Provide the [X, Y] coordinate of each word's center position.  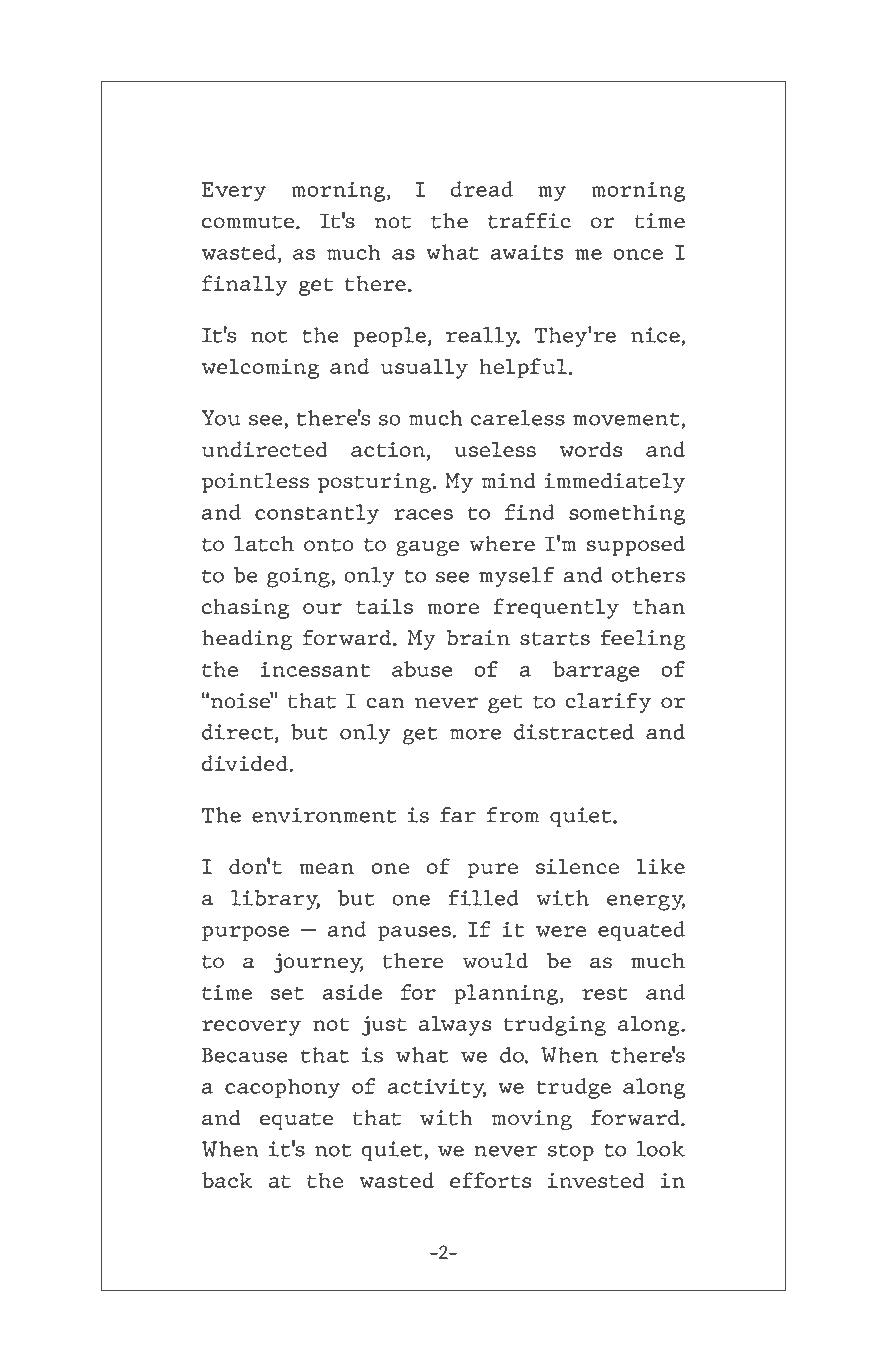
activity [437, 1089]
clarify [608, 702]
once [638, 254]
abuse [422, 669]
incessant [315, 669]
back [227, 1180]
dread [482, 189]
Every [234, 192]
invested [596, 1180]
